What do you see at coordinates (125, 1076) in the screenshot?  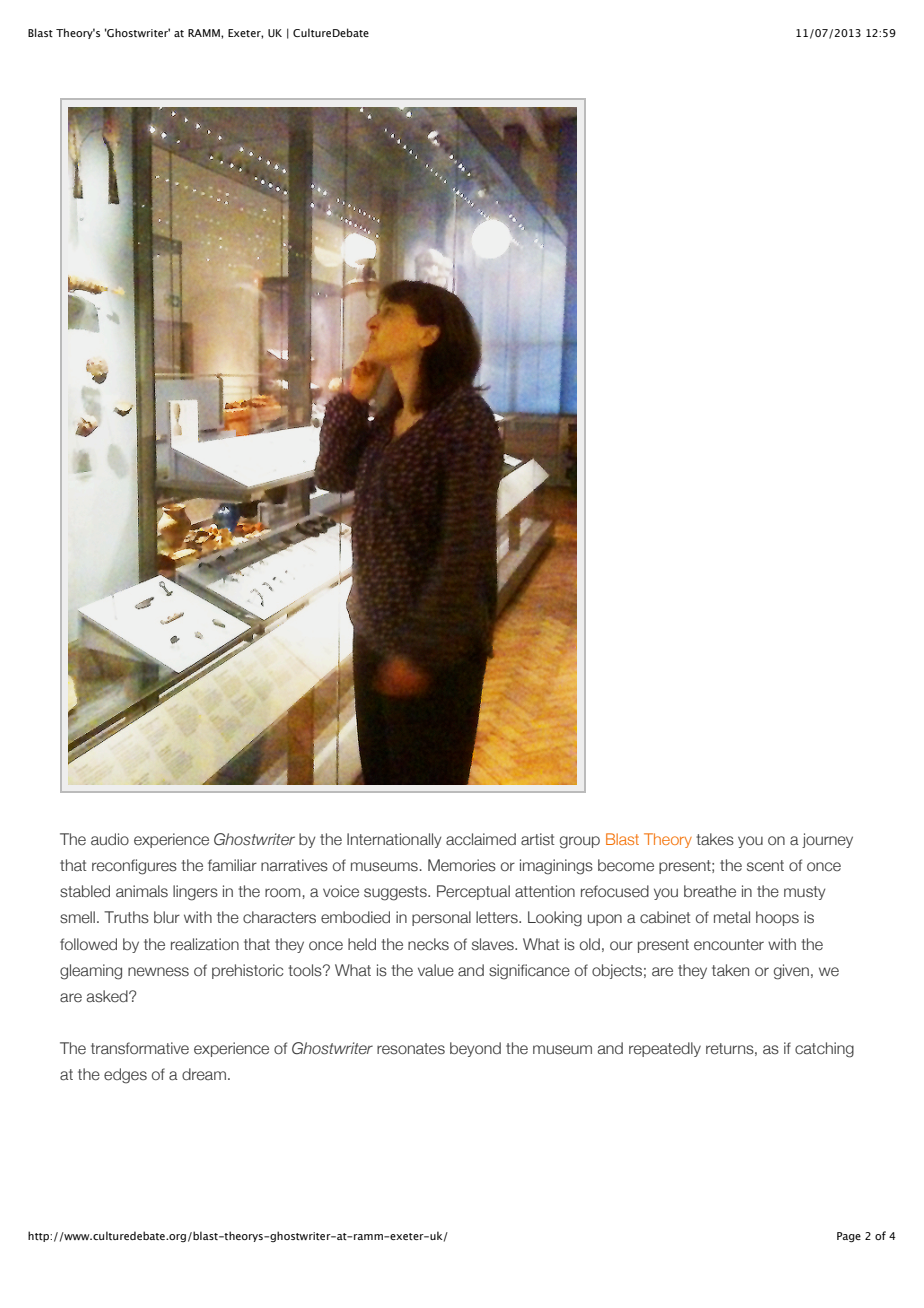 I see `edges` at bounding box center [125, 1076].
